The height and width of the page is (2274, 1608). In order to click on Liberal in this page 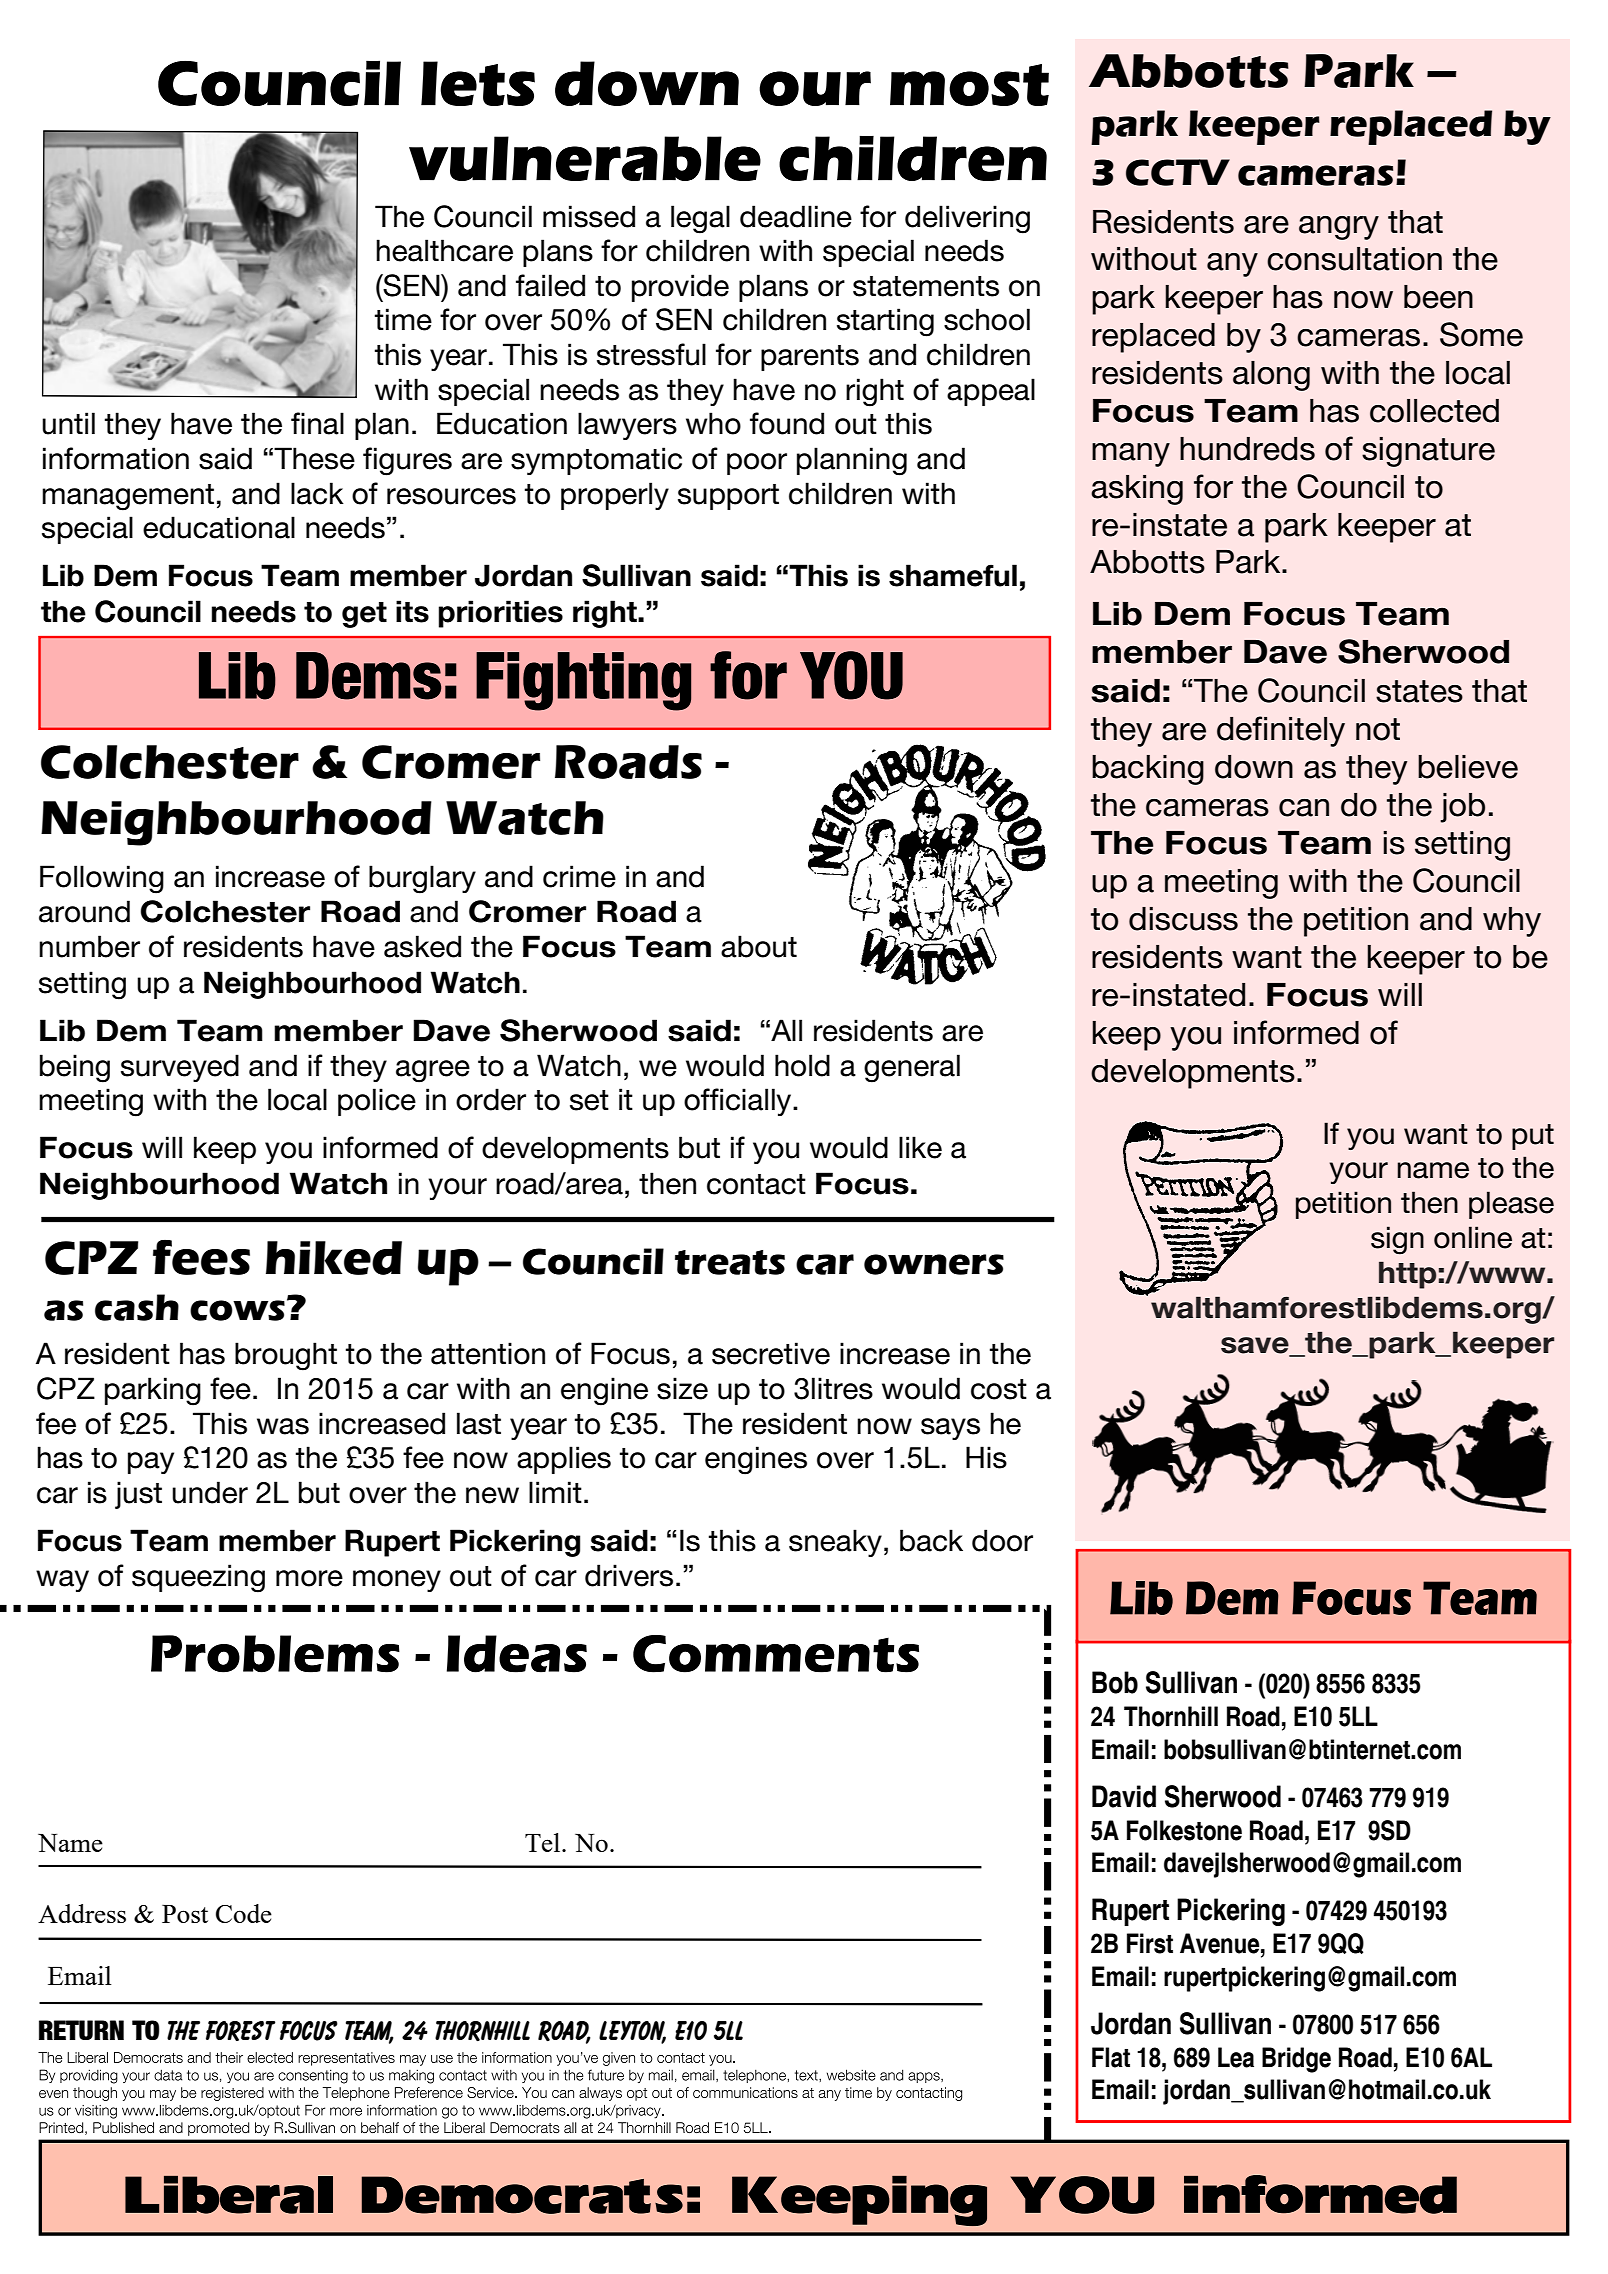, I will do `click(229, 2194)`.
